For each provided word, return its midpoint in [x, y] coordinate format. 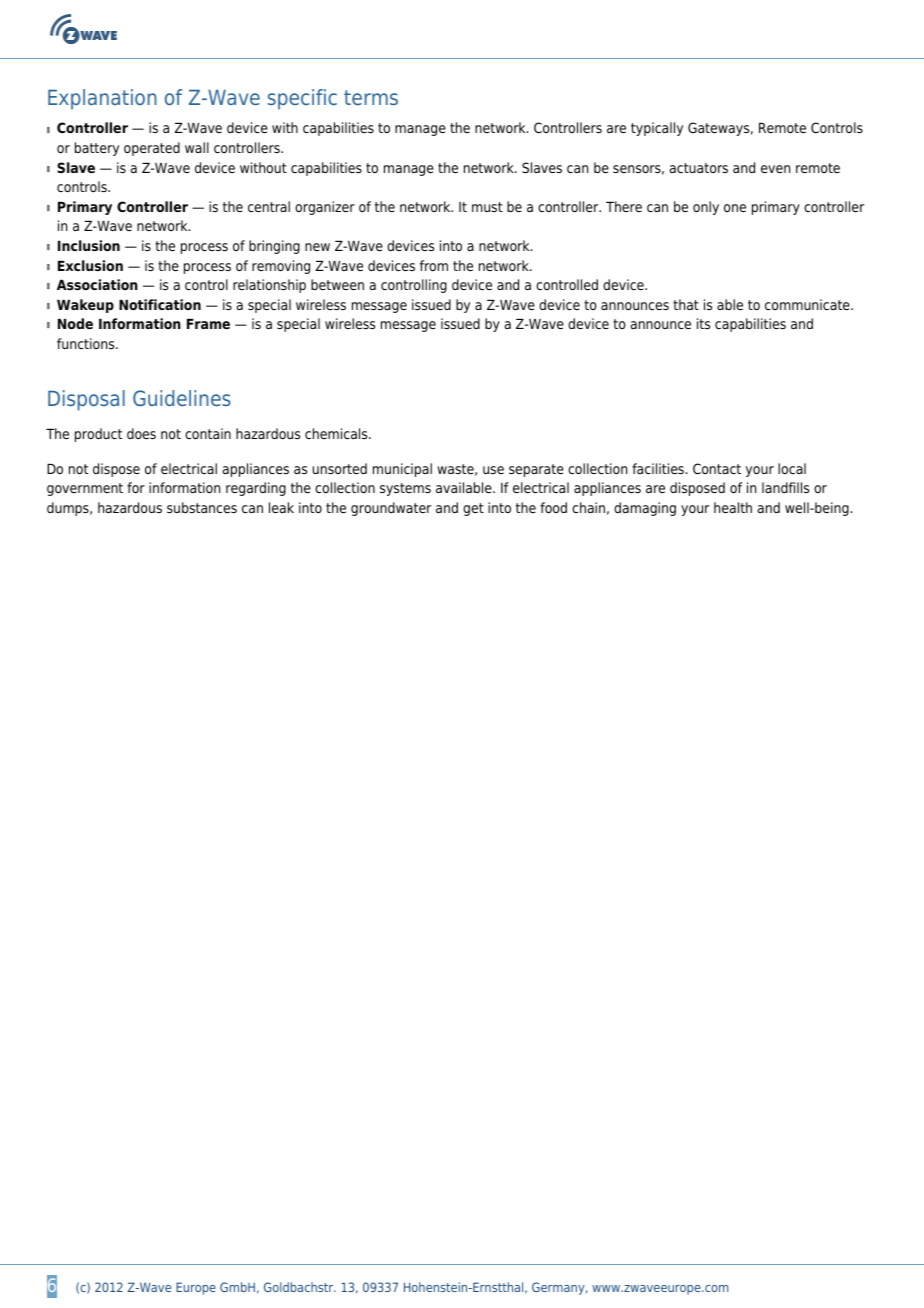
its [703, 323]
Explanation [102, 99]
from [434, 265]
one [735, 208]
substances [202, 507]
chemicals [337, 433]
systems [405, 489]
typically [657, 129]
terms [371, 97]
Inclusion [89, 245]
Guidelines [182, 398]
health [733, 507]
